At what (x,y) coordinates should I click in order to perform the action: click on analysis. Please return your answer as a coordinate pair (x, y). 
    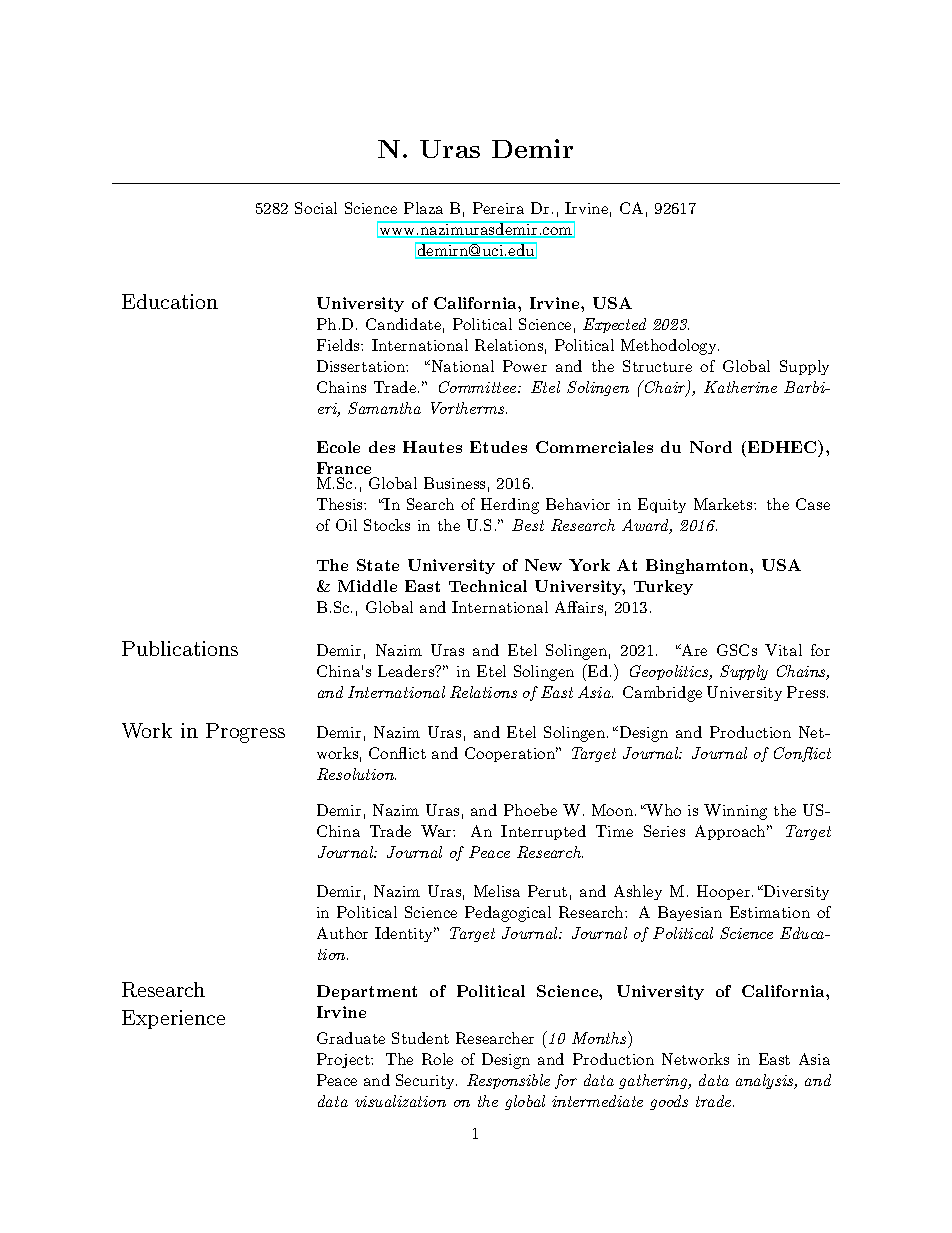
    Looking at the image, I should click on (766, 1081).
